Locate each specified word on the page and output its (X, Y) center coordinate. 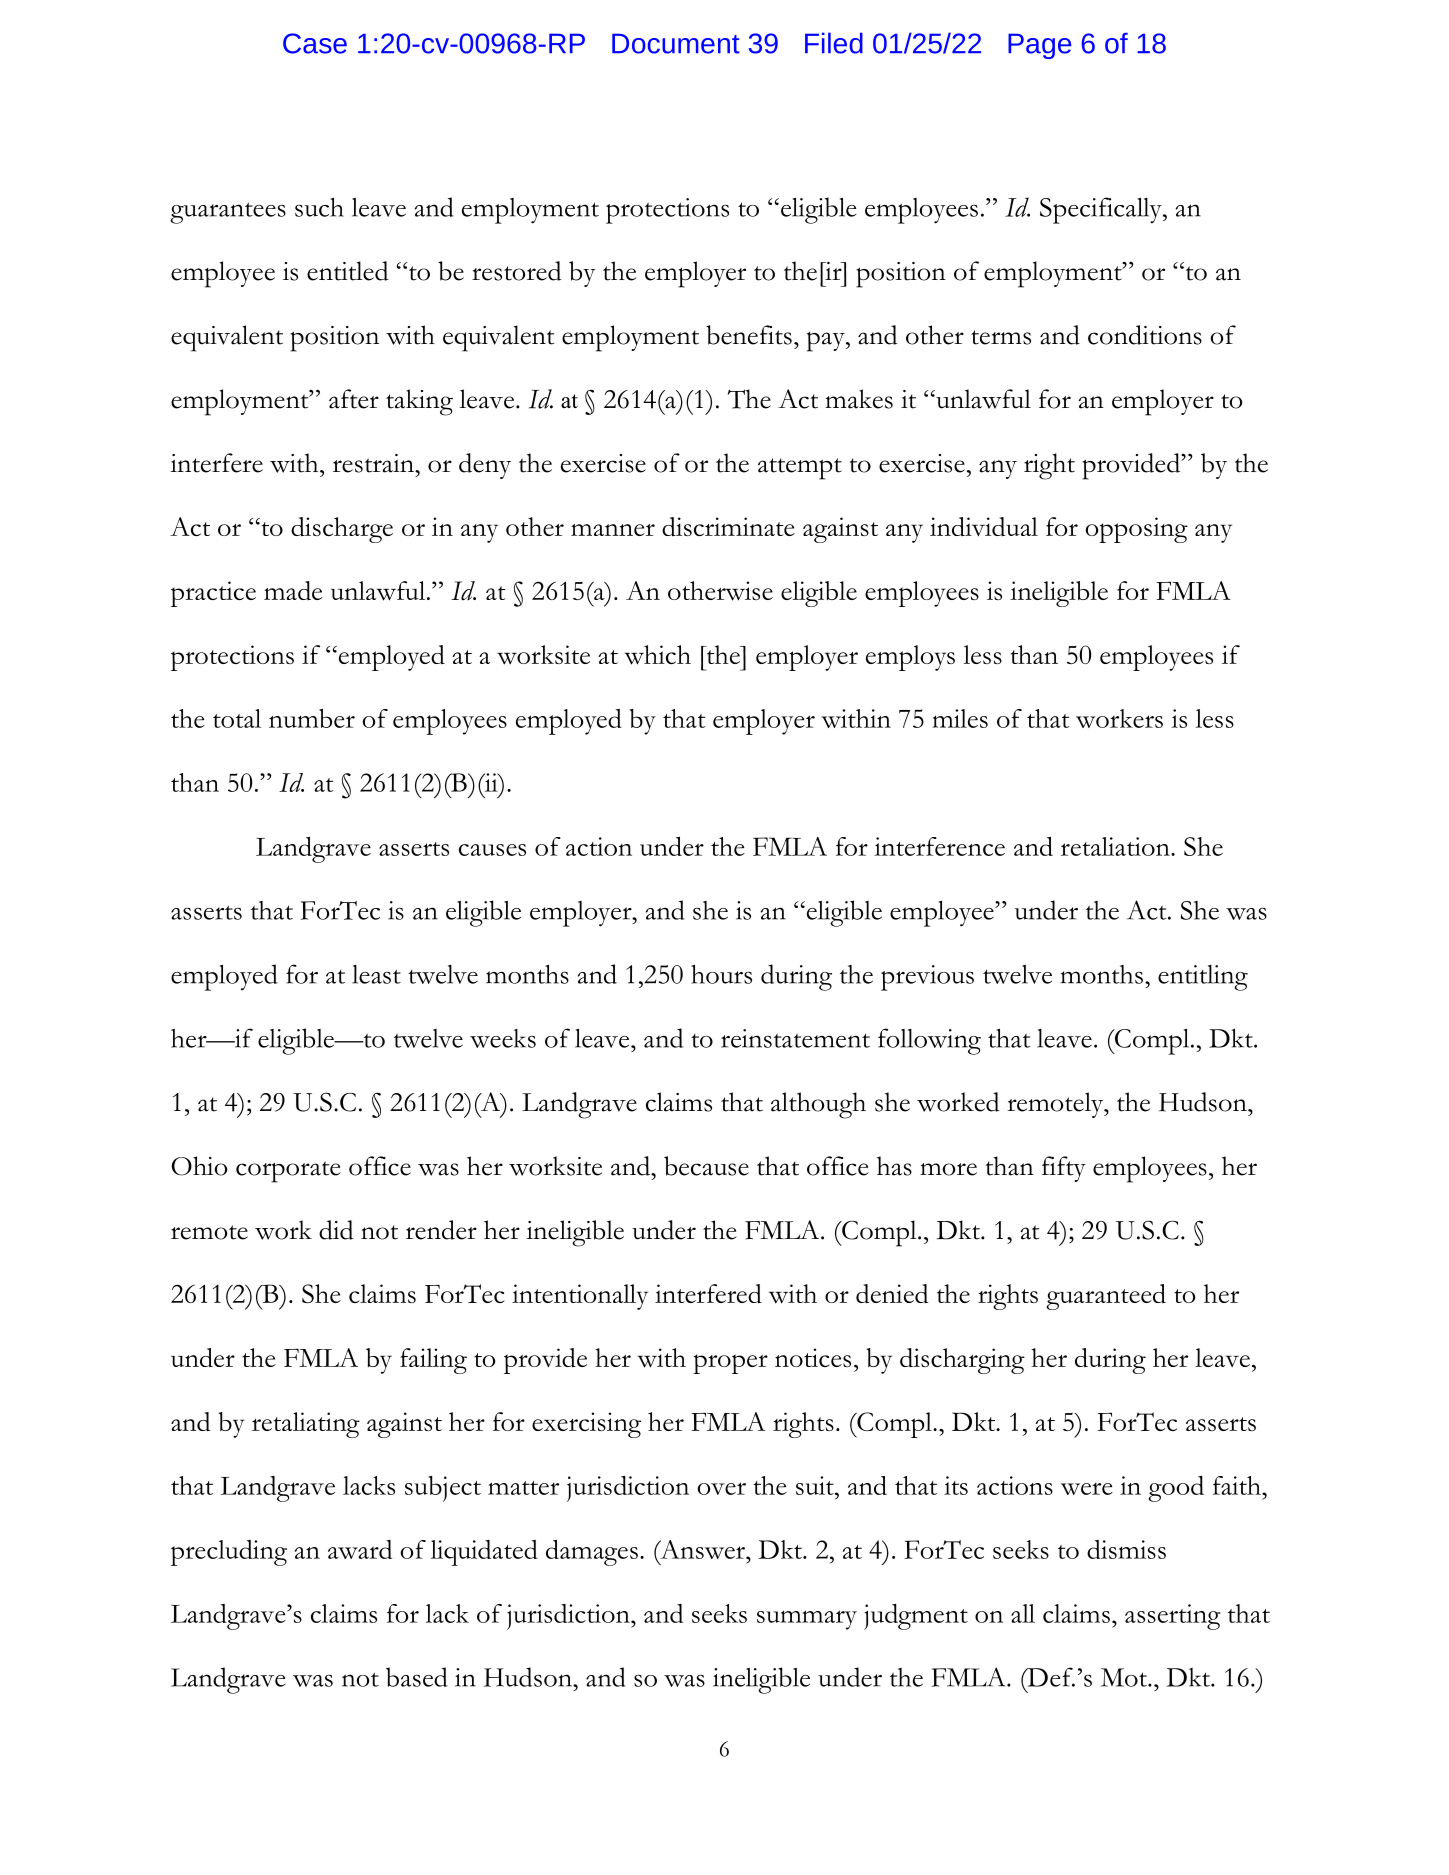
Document (676, 43)
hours (721, 974)
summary (807, 1620)
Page (1039, 46)
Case (315, 43)
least (376, 974)
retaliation (1116, 846)
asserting (1173, 1617)
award (360, 1549)
